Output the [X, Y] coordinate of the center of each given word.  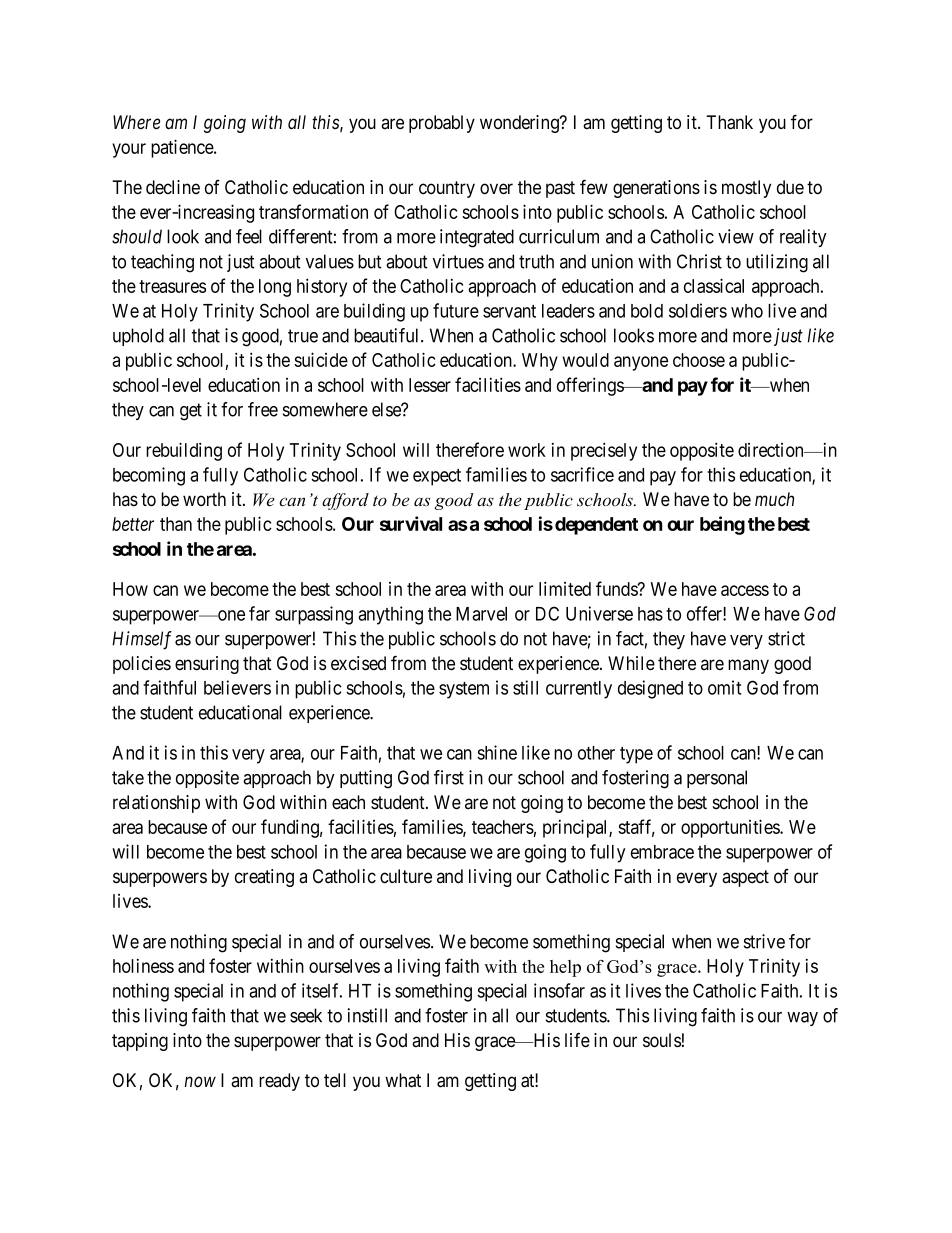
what [403, 1080]
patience [183, 148]
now [200, 1082]
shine [497, 752]
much [774, 499]
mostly [746, 189]
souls [662, 1040]
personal [717, 779]
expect [437, 477]
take [128, 777]
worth [204, 499]
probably [442, 124]
